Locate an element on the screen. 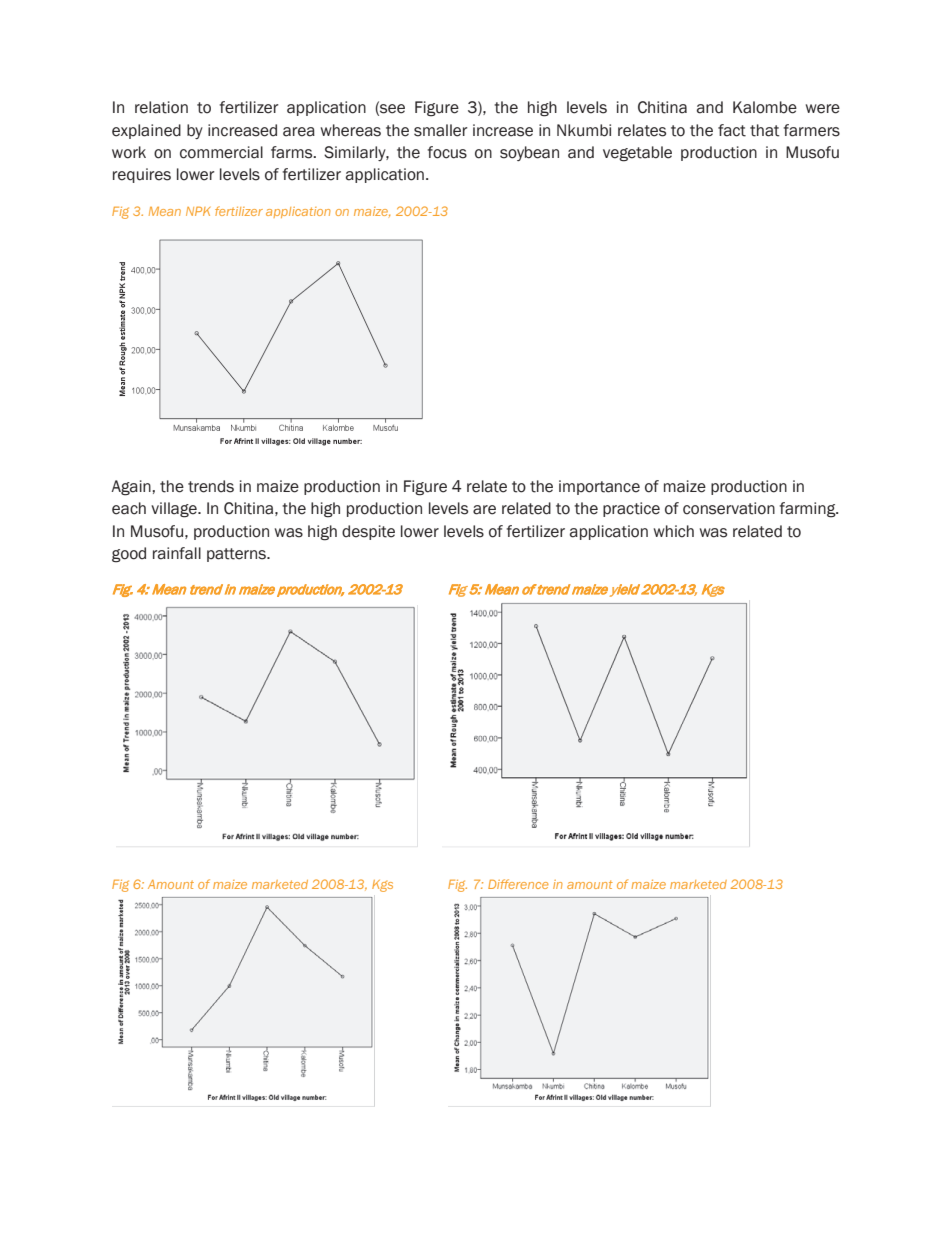 Image resolution: width=952 pixels, height=1233 pixels. fact is located at coordinates (732, 130).
